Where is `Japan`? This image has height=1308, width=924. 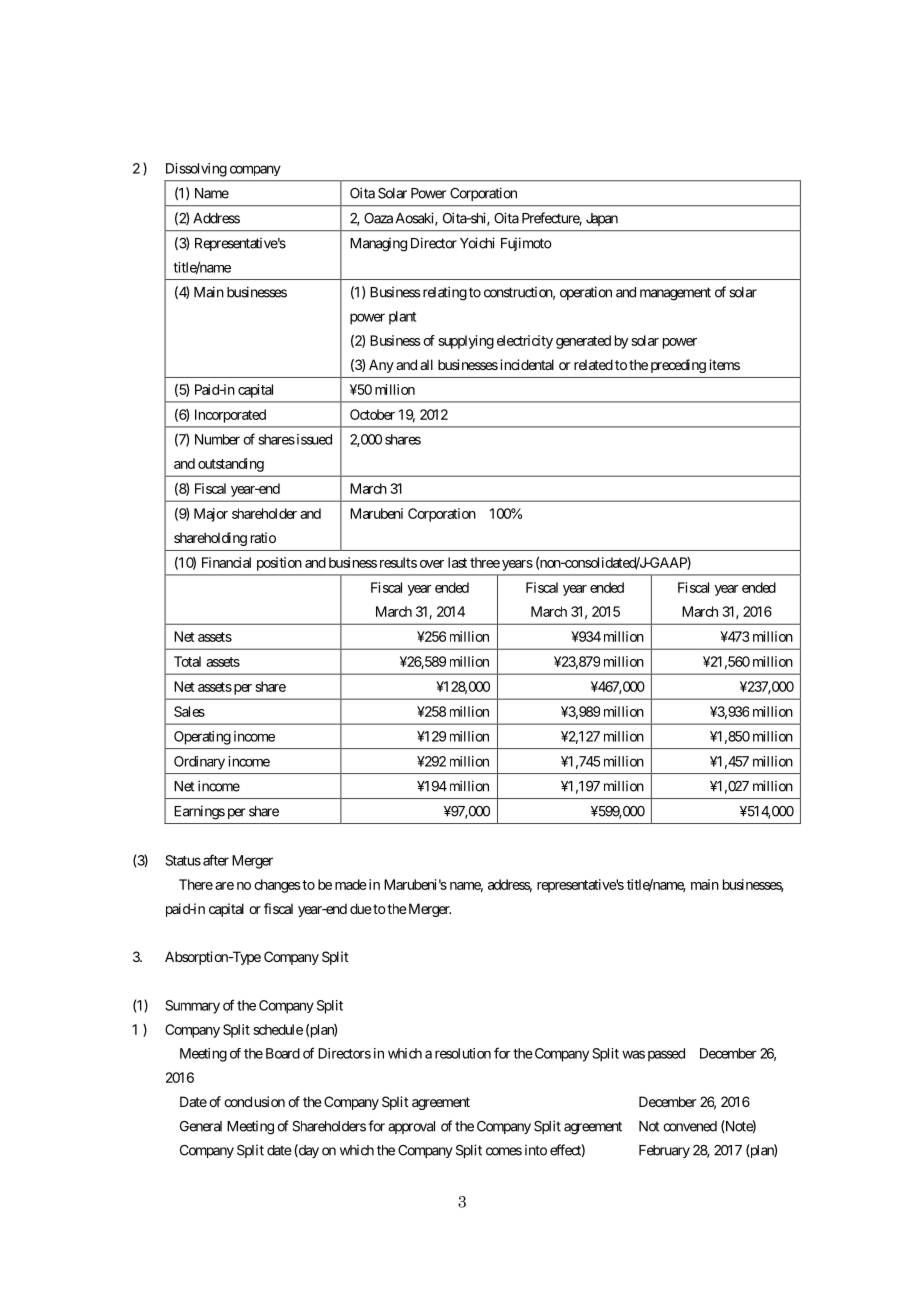
Japan is located at coordinates (602, 219).
